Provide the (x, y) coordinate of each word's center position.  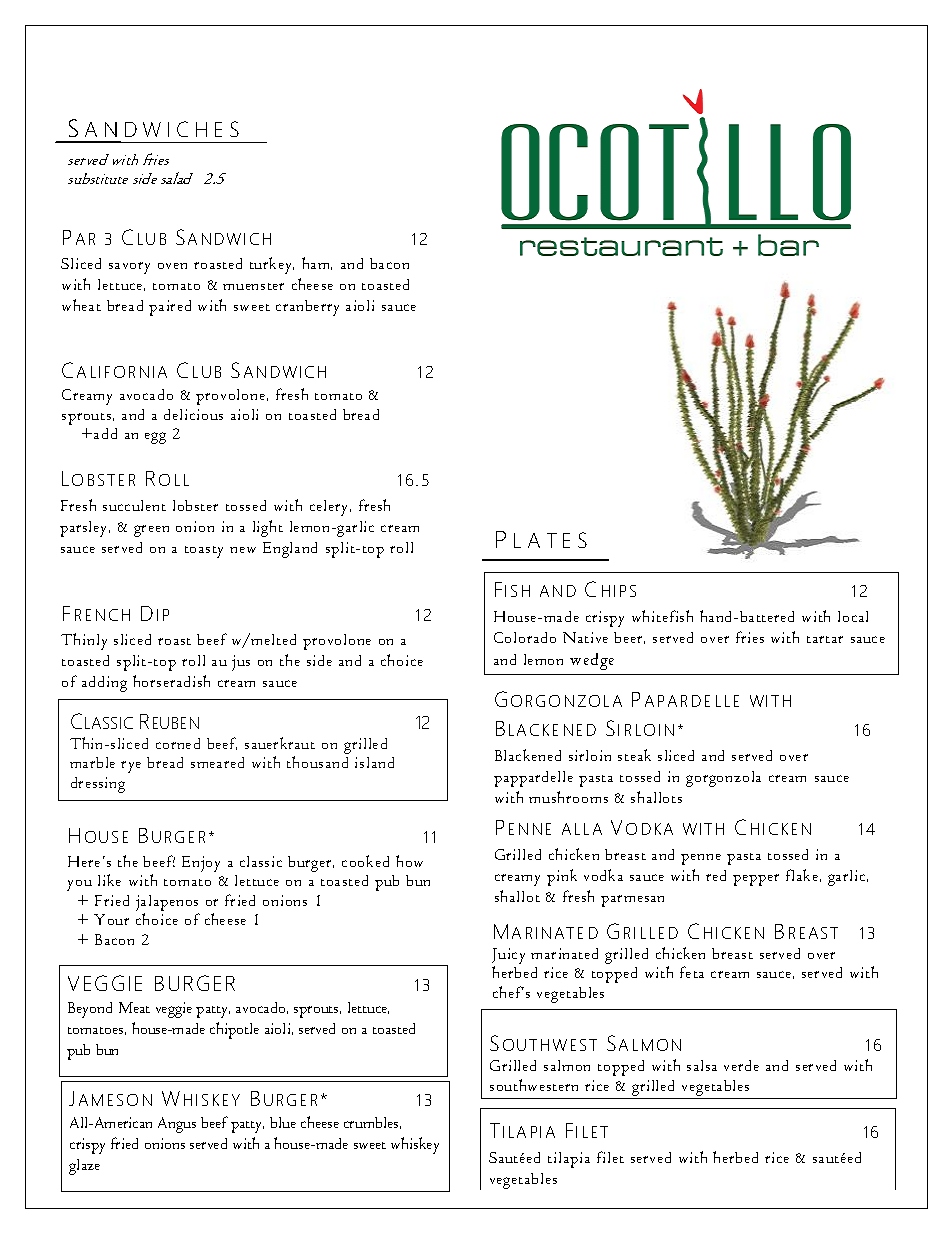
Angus (177, 1125)
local (853, 616)
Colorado (525, 637)
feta (692, 972)
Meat (134, 1007)
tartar (825, 639)
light (268, 528)
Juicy (508, 957)
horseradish (171, 681)
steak (634, 755)
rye (131, 767)
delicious (193, 414)
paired (170, 308)
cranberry (307, 308)
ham (317, 263)
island (374, 762)
